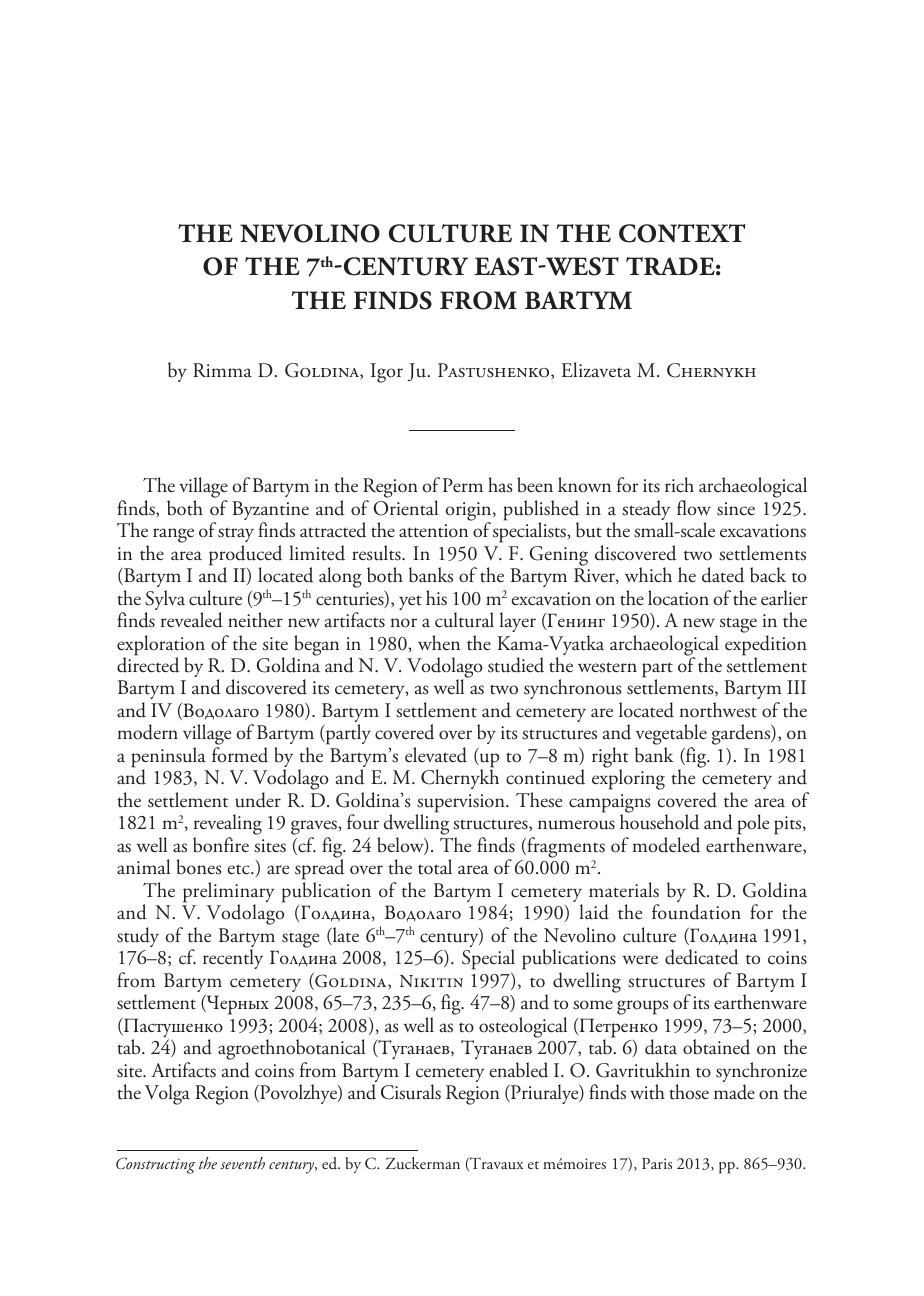 The height and width of the page is (1296, 924). Describe the element at coordinates (387, 373) in the page. I see `Igor` at that location.
